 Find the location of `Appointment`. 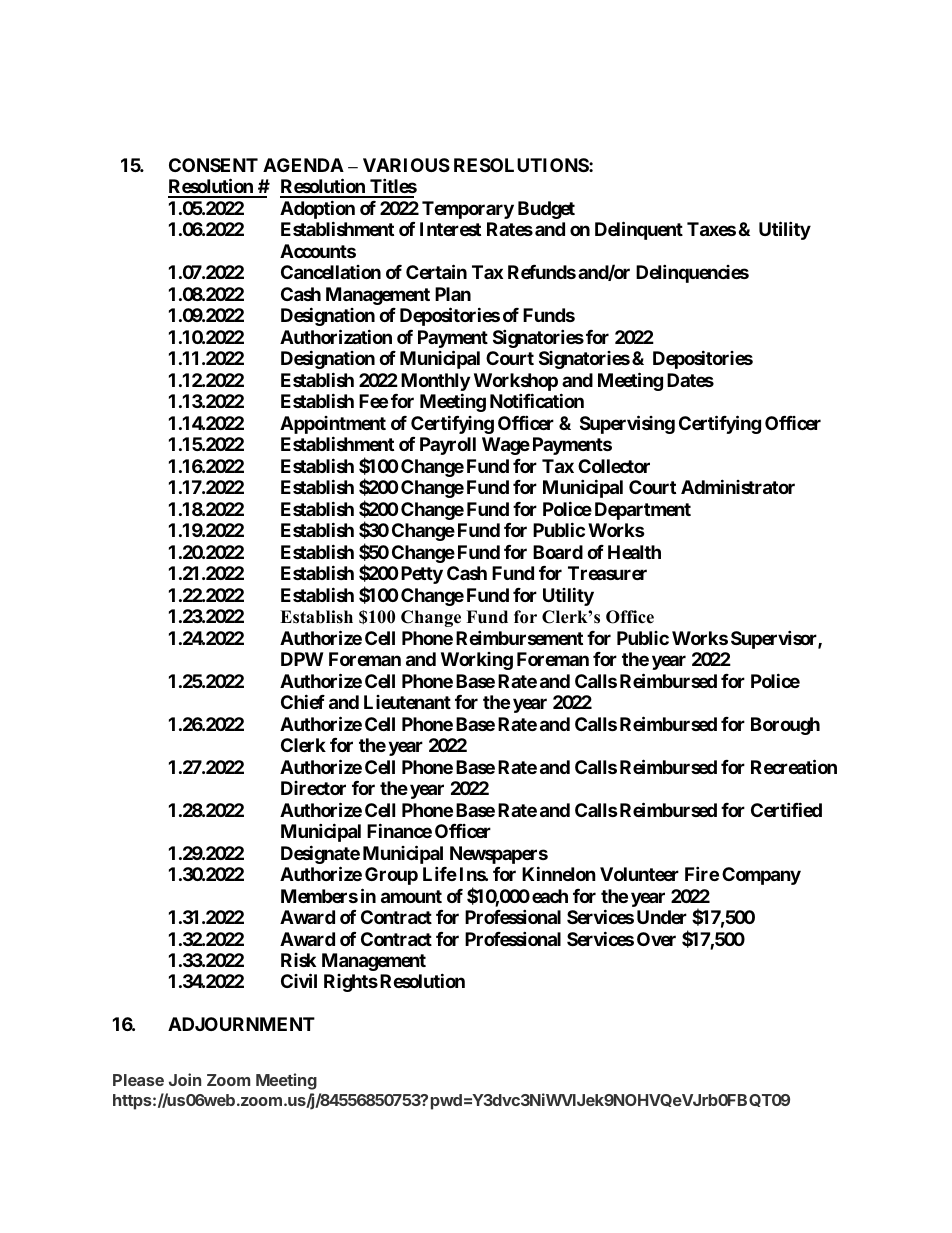

Appointment is located at coordinates (333, 426).
